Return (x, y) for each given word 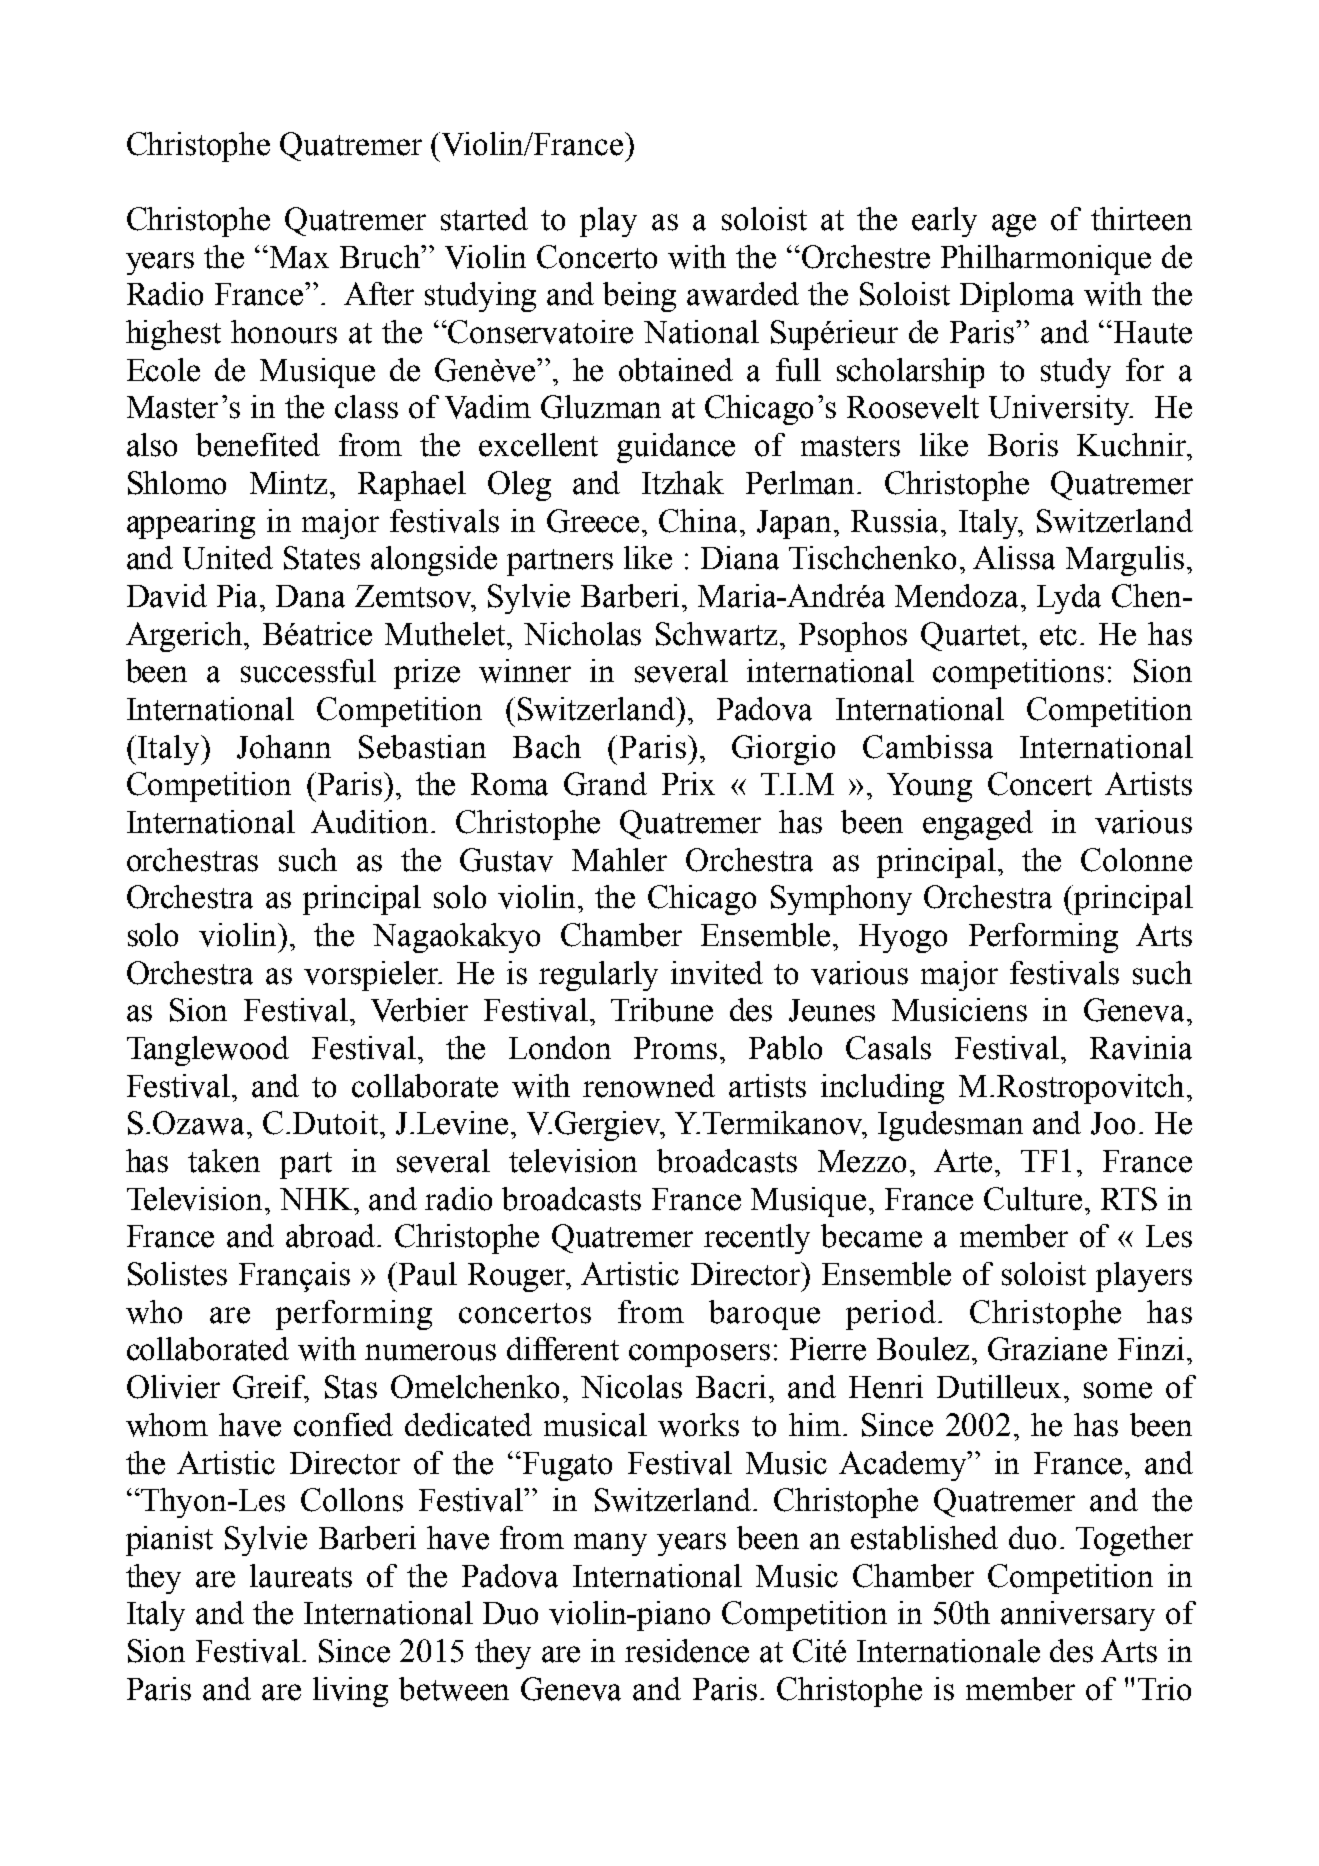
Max (299, 257)
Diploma (1017, 297)
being (639, 297)
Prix (688, 783)
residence (687, 1651)
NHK (317, 1199)
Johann (284, 747)
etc (1058, 635)
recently (757, 1239)
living (350, 1692)
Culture (1033, 1199)
